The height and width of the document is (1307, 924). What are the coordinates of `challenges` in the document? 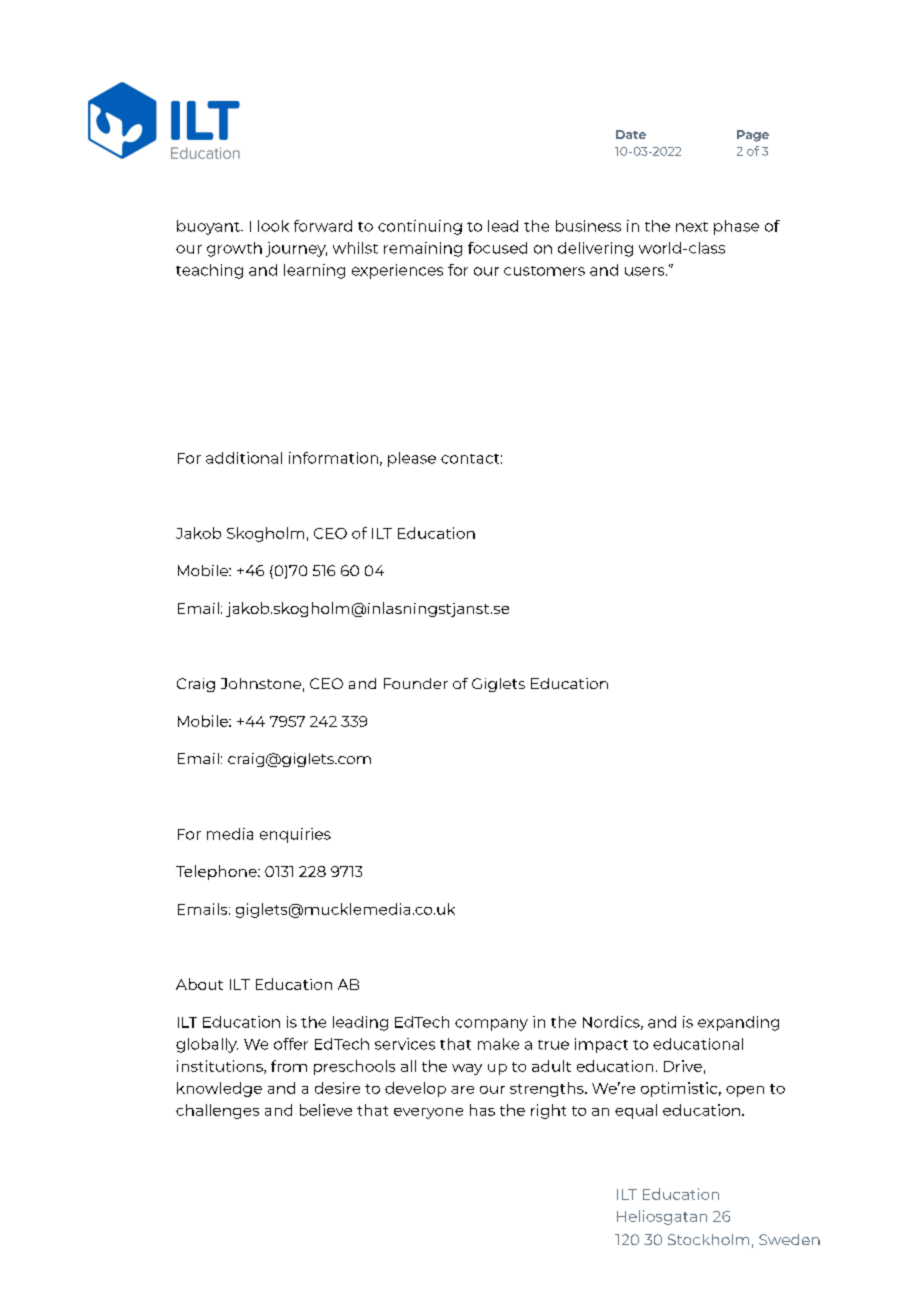 It's located at (217, 1111).
